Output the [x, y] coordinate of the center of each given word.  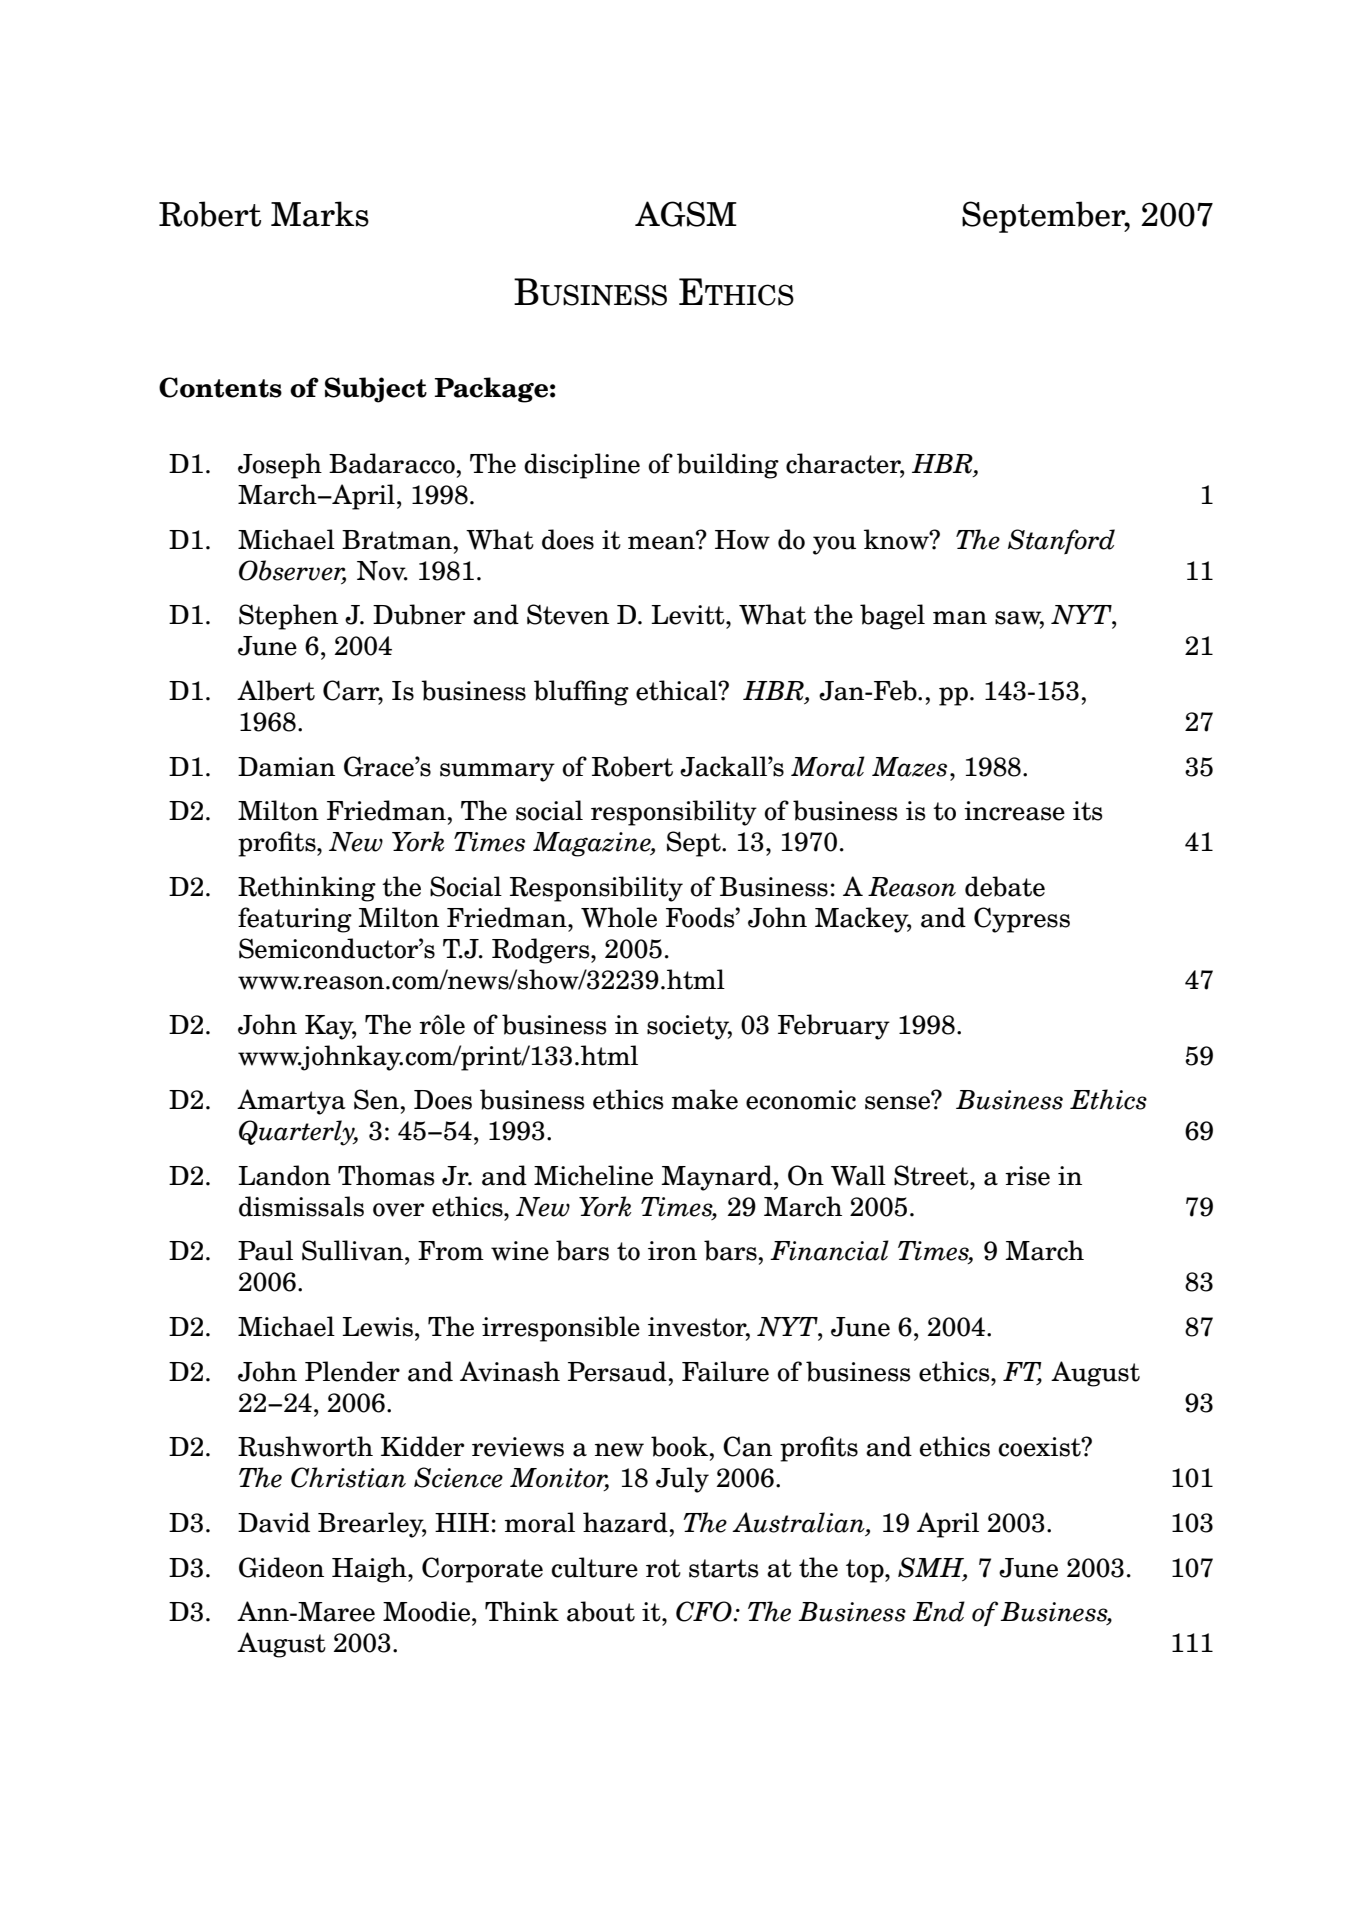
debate [1005, 886]
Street [932, 1175]
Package [491, 390]
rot [663, 1568]
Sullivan [354, 1250]
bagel [892, 617]
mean [662, 542]
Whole [619, 917]
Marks [320, 214]
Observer [292, 571]
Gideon [281, 1567]
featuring [295, 920]
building [728, 466]
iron [672, 1251]
